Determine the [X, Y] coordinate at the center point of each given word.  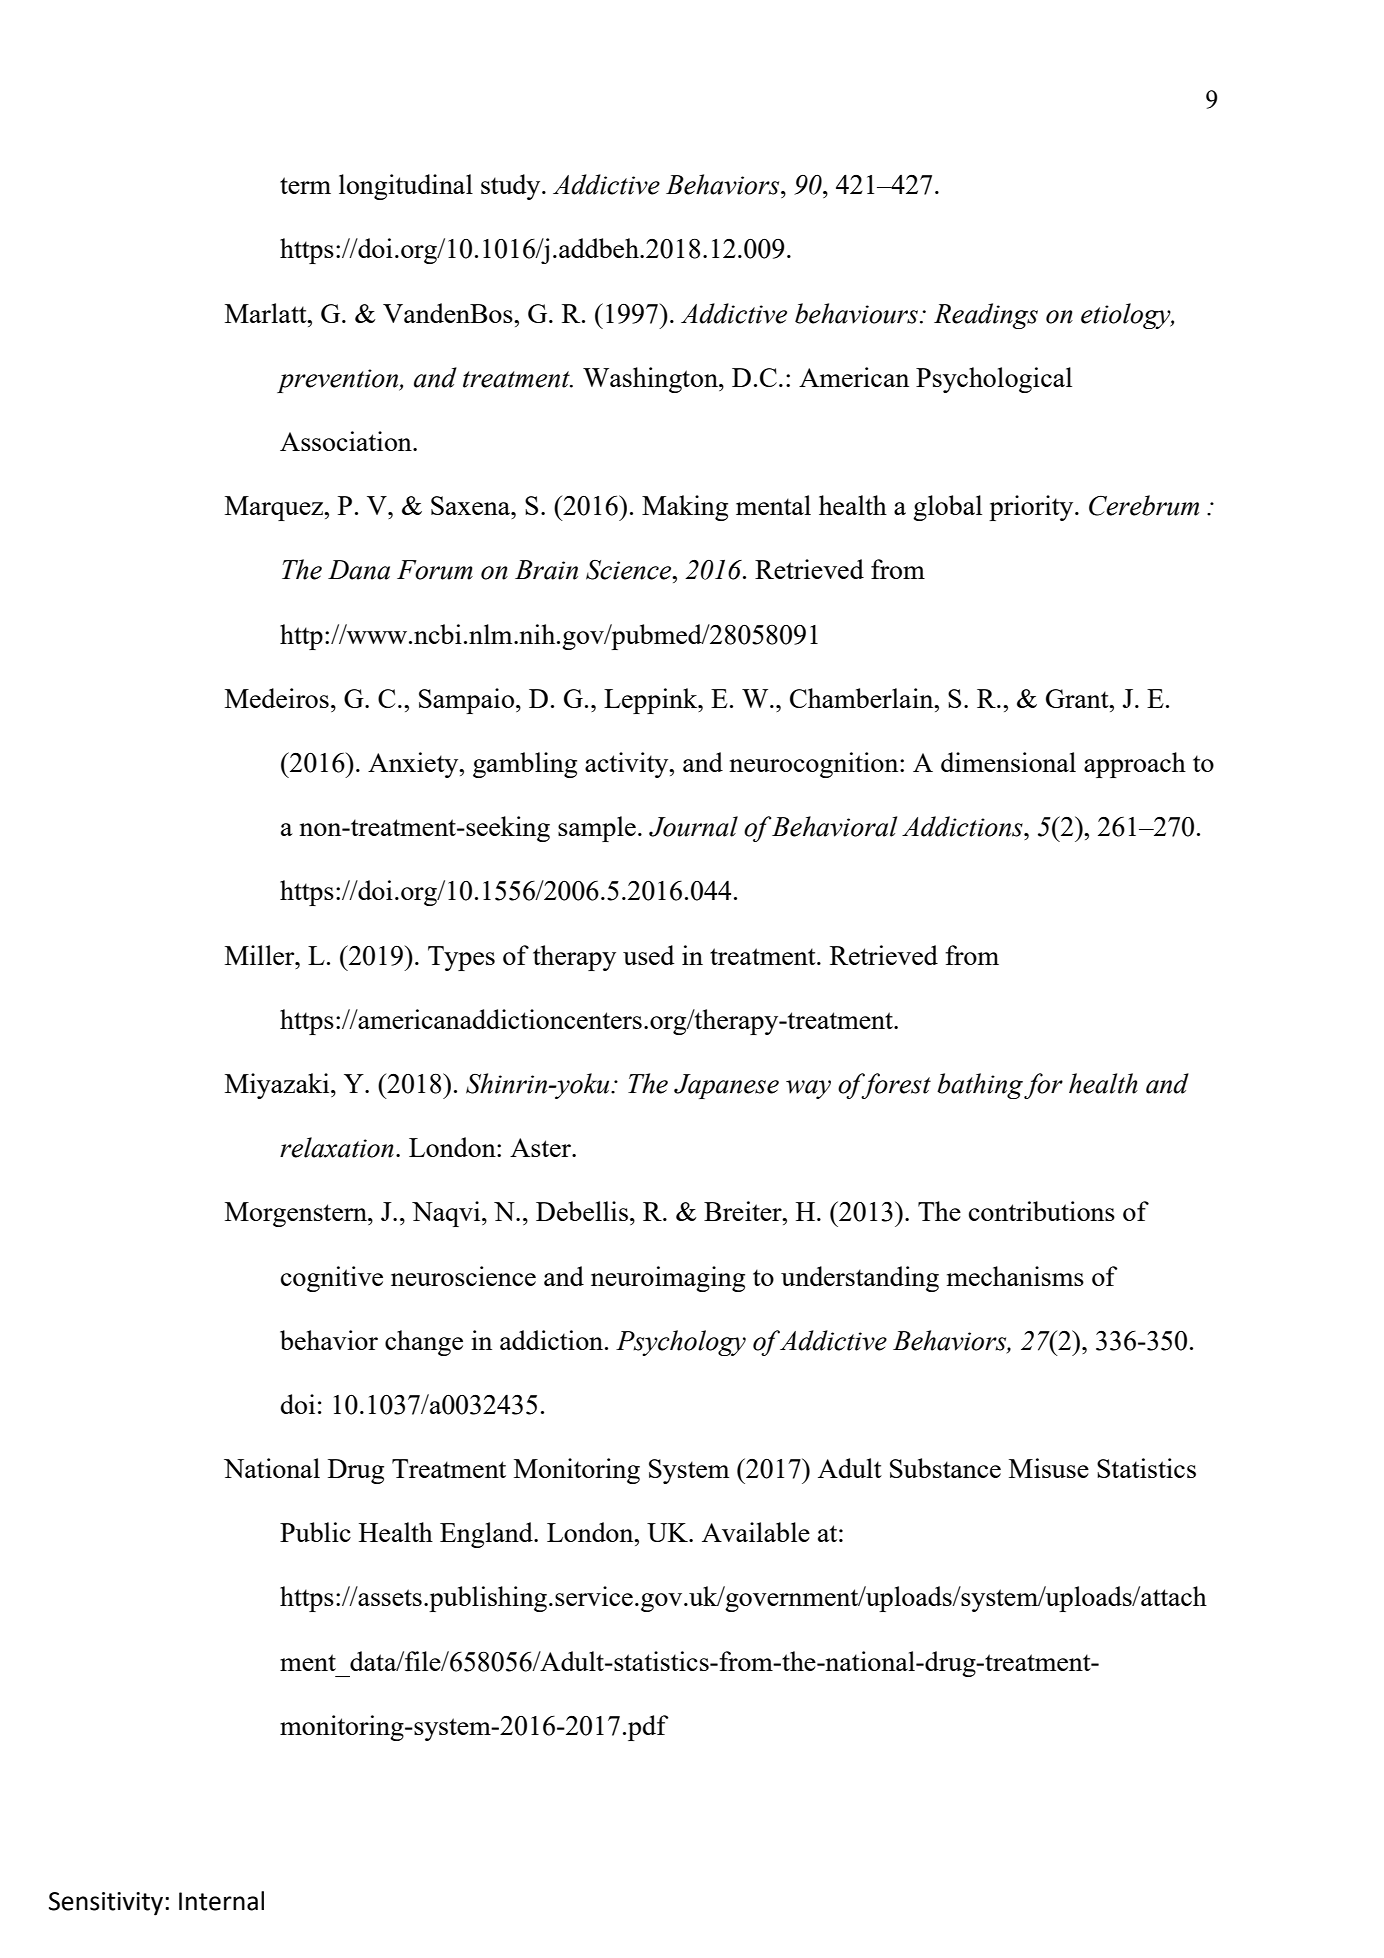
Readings [986, 316]
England [487, 1535]
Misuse [1049, 1468]
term [305, 185]
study [512, 187]
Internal [221, 1901]
